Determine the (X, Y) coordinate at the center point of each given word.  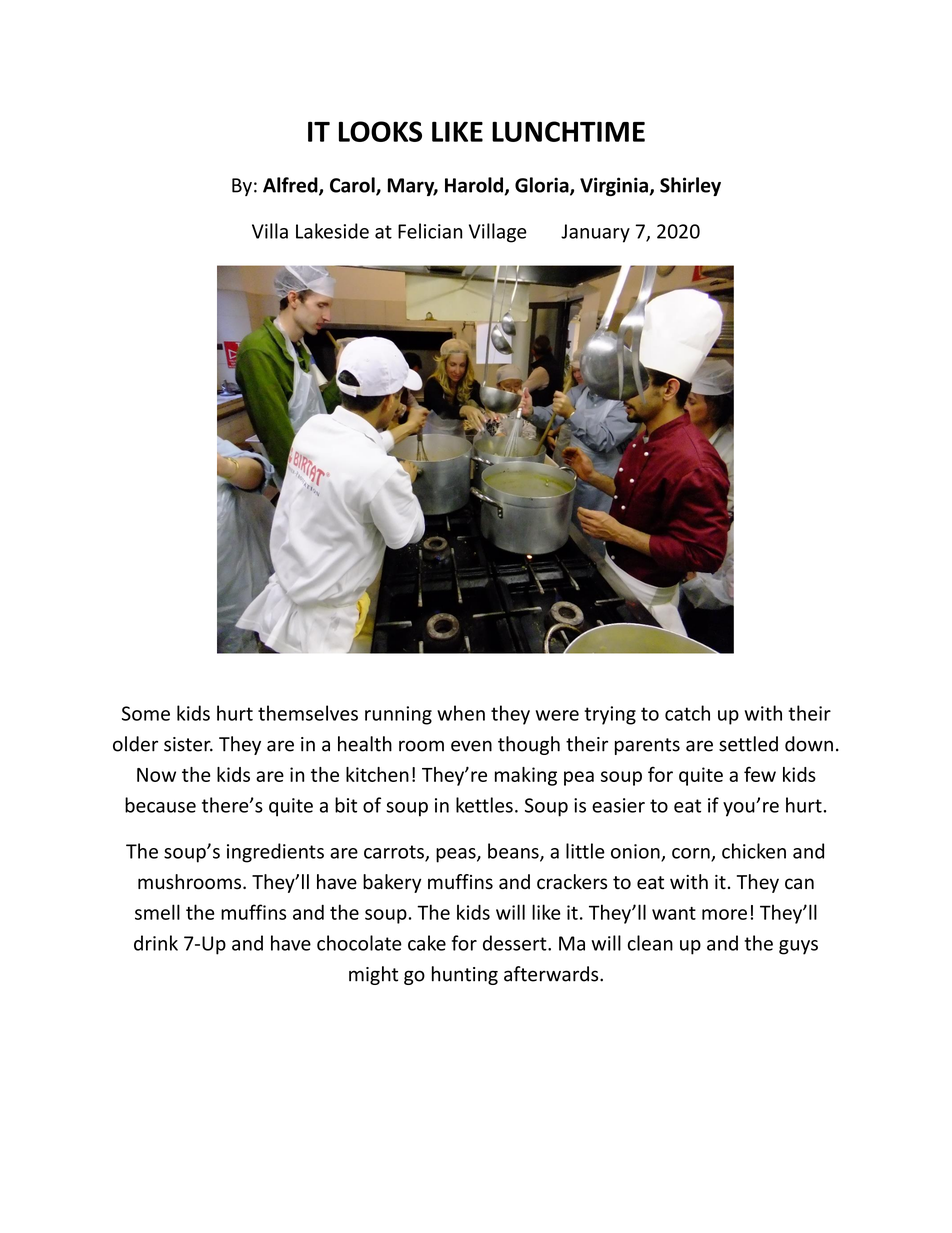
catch (687, 713)
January (595, 233)
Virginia (614, 186)
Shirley (690, 186)
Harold (474, 185)
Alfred (291, 186)
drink (156, 943)
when (461, 713)
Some (146, 713)
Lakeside (332, 231)
